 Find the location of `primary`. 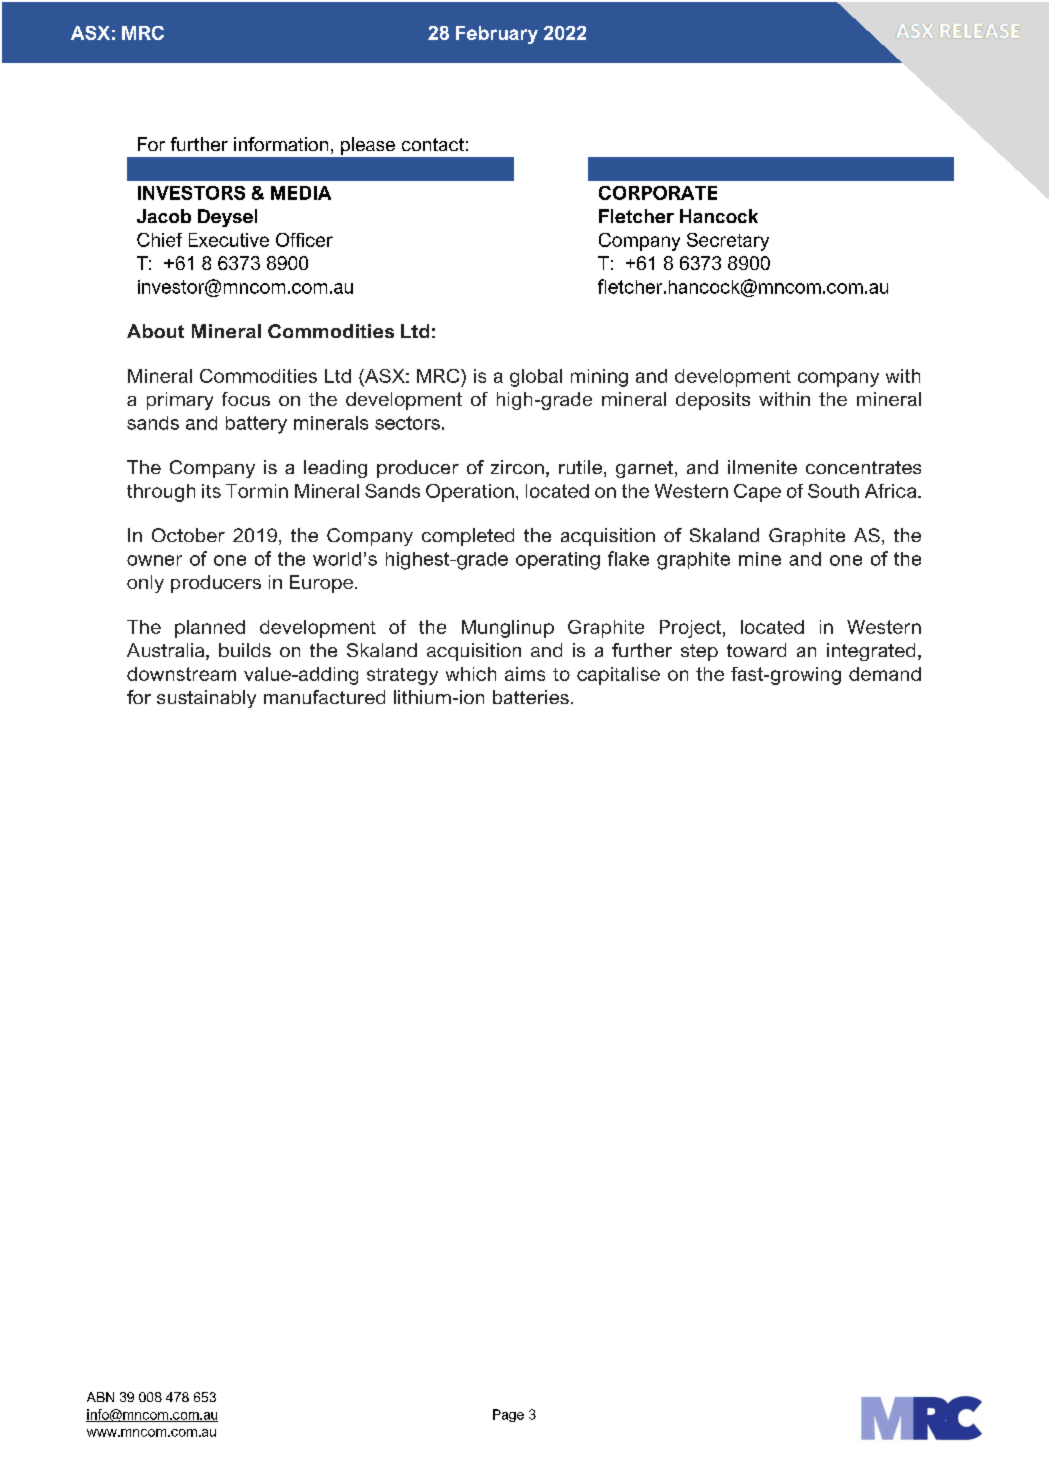

primary is located at coordinates (180, 401).
